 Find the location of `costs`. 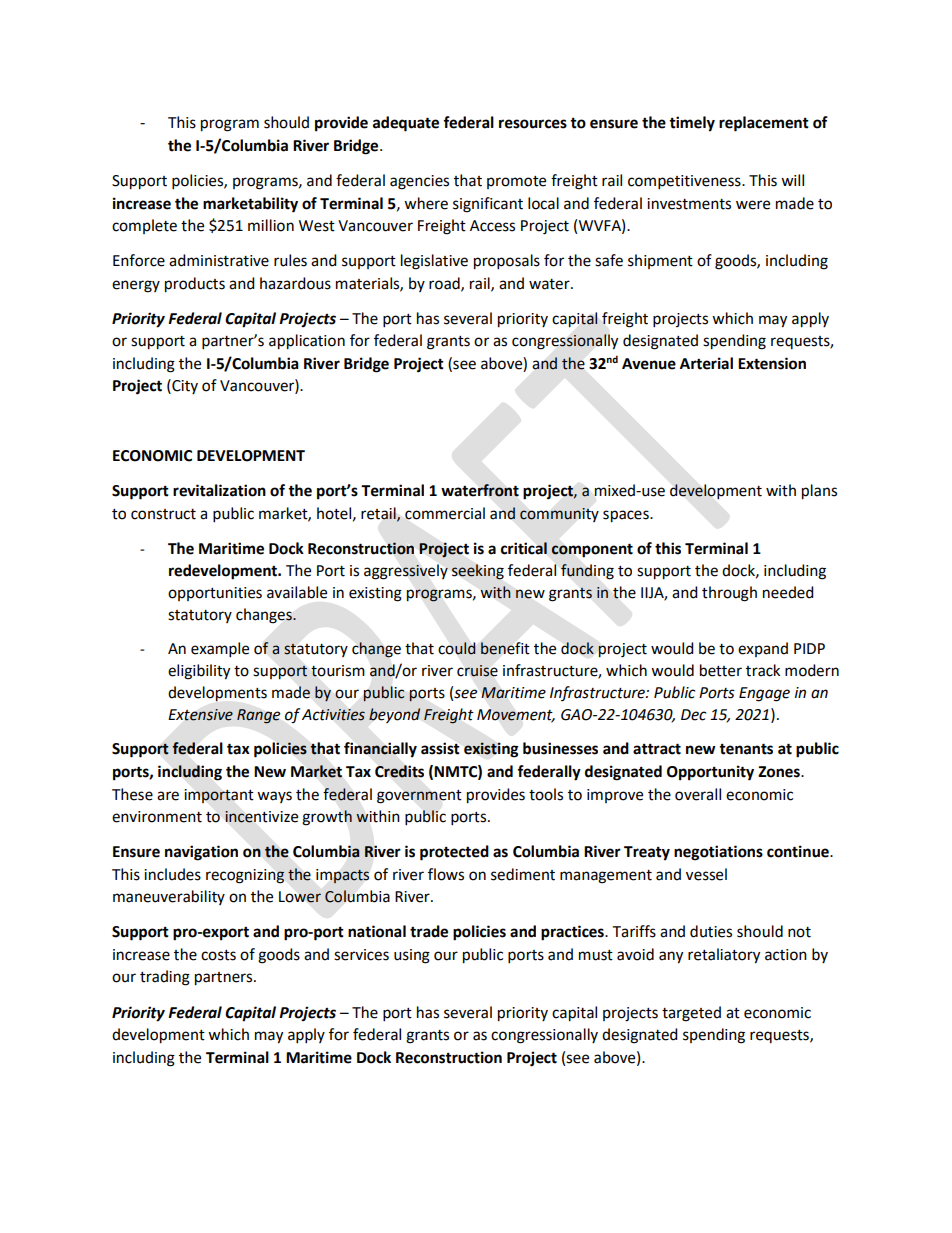

costs is located at coordinates (218, 955).
